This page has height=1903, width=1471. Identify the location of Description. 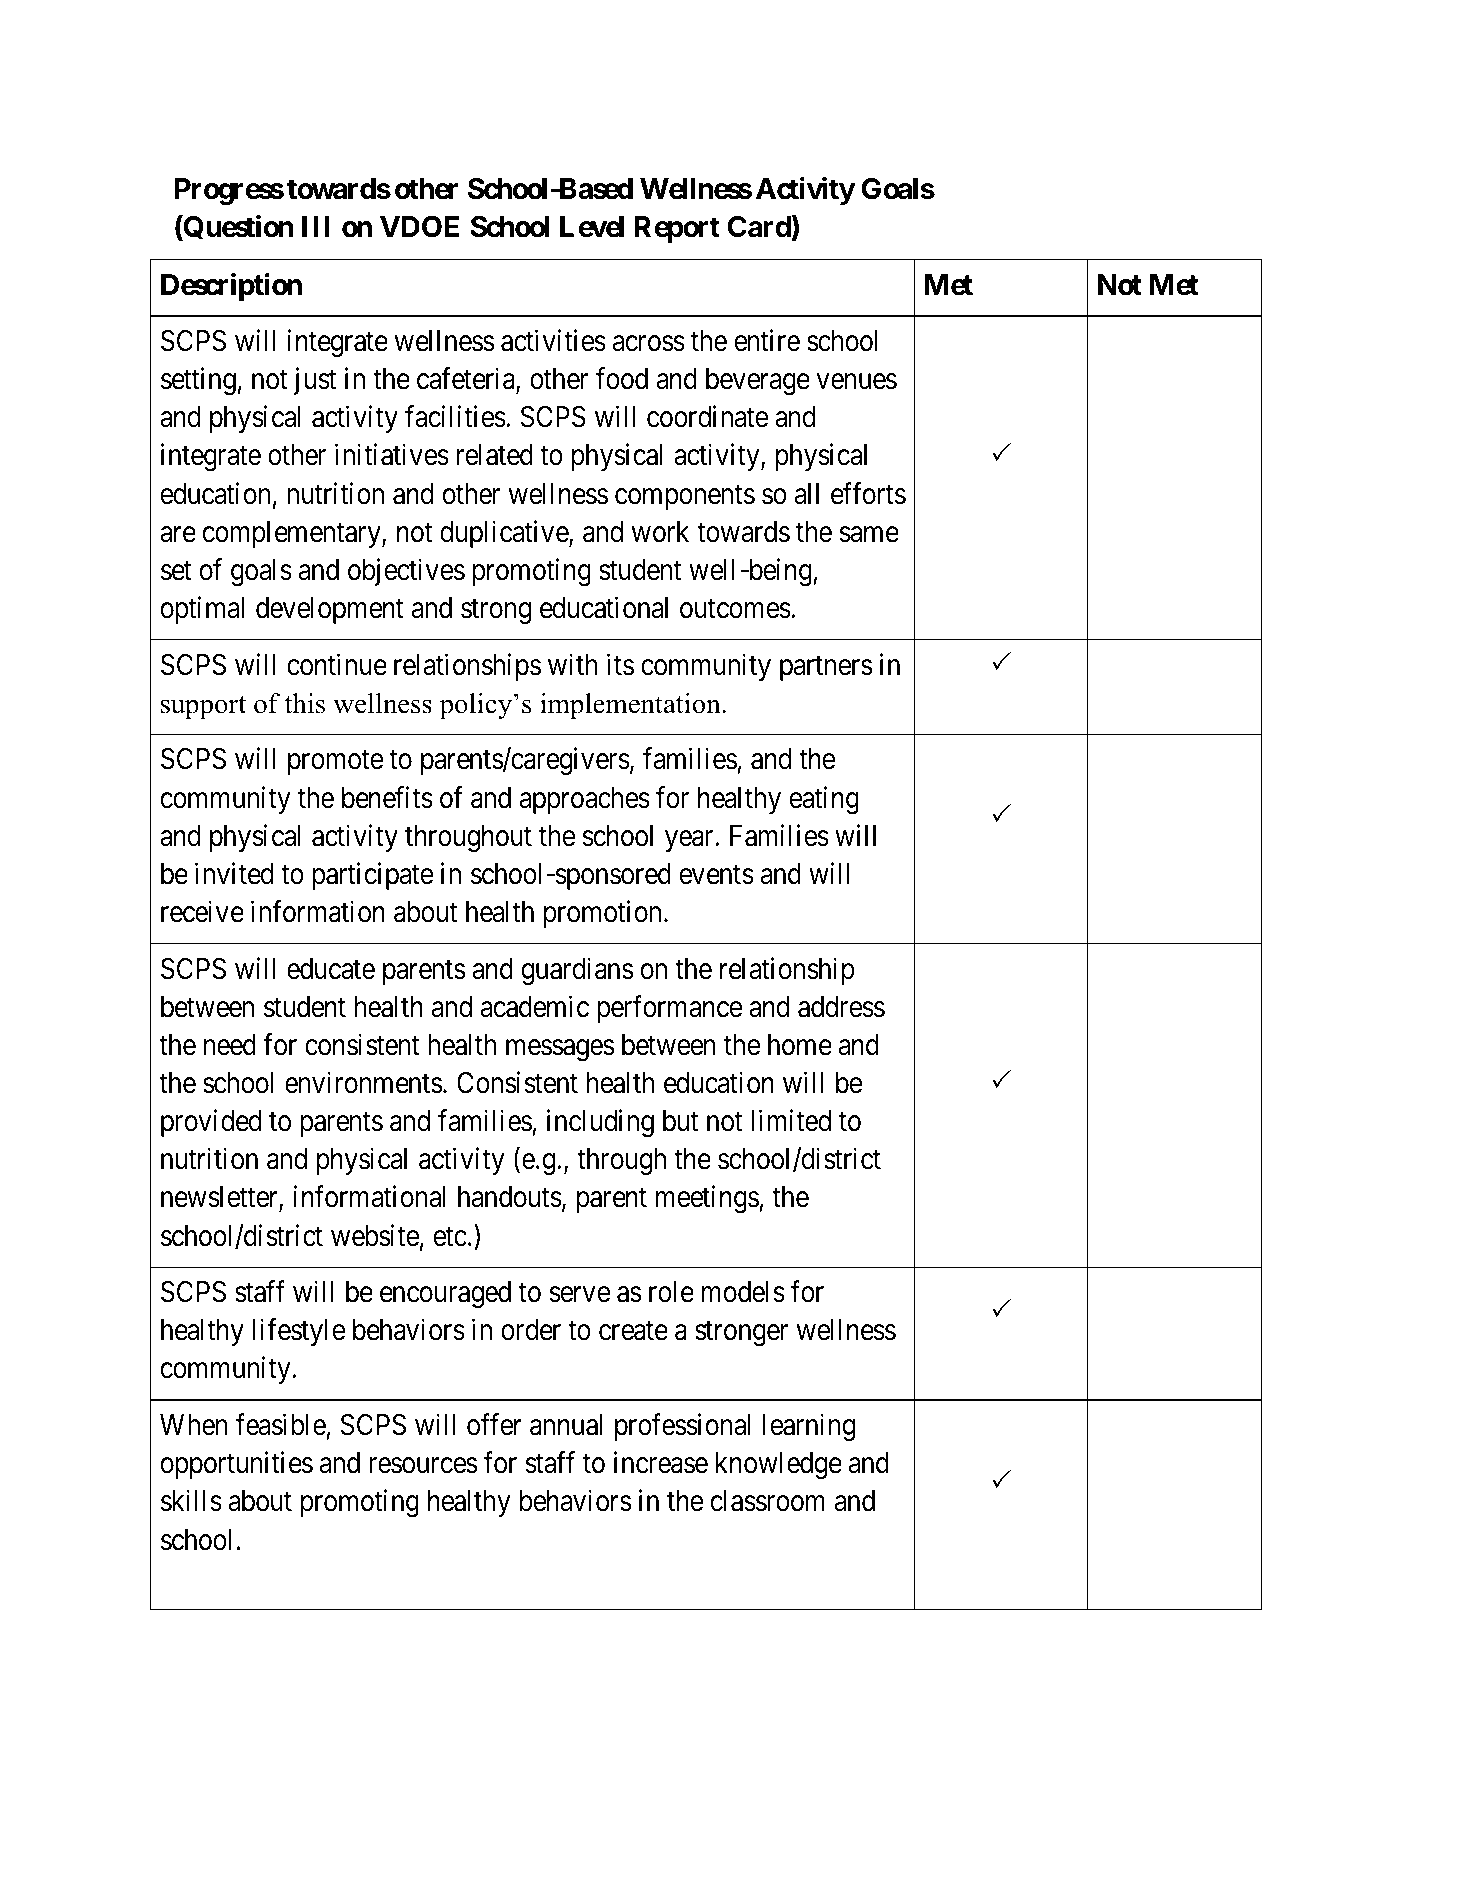
(231, 287).
